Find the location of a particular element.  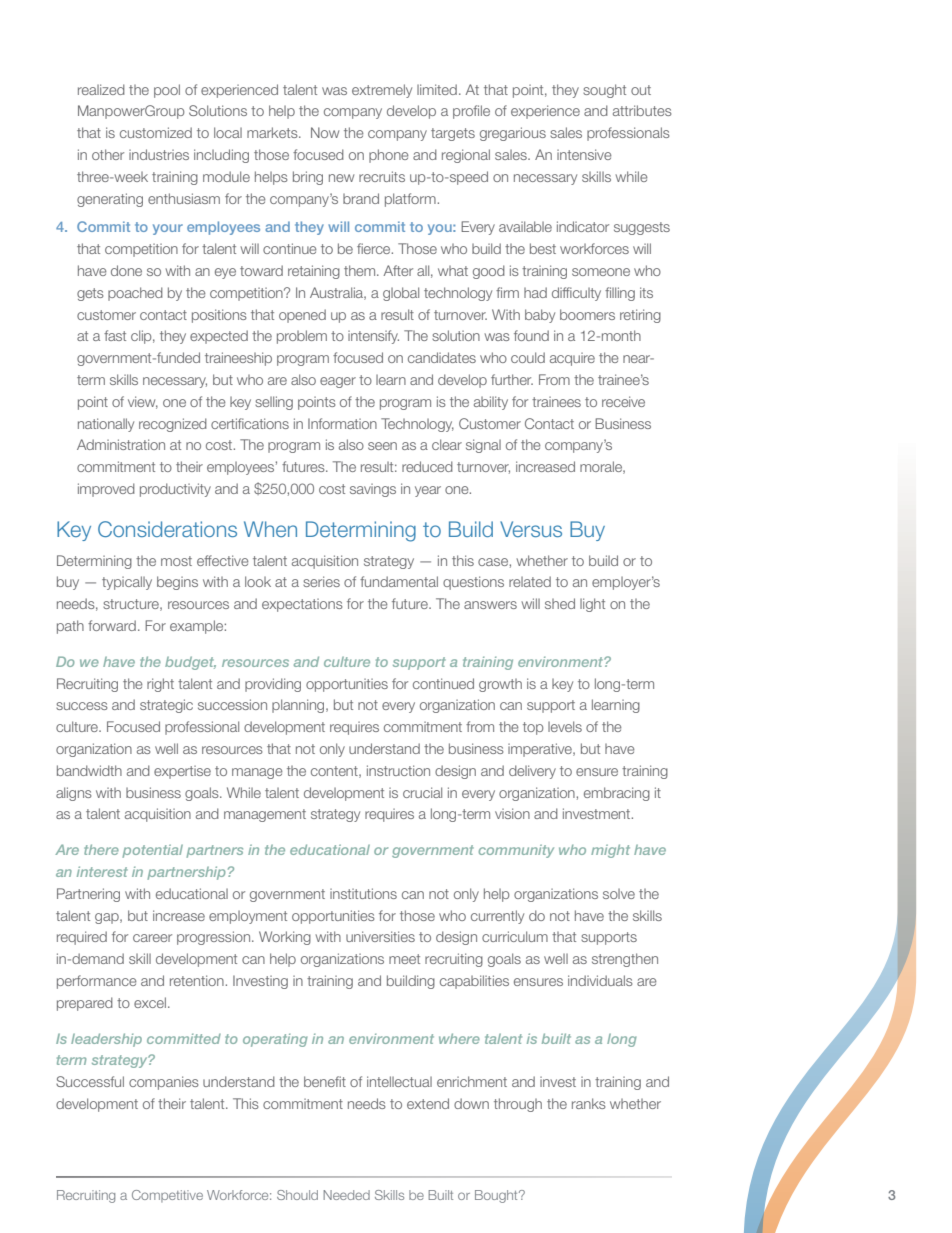

Needed is located at coordinates (346, 1195).
